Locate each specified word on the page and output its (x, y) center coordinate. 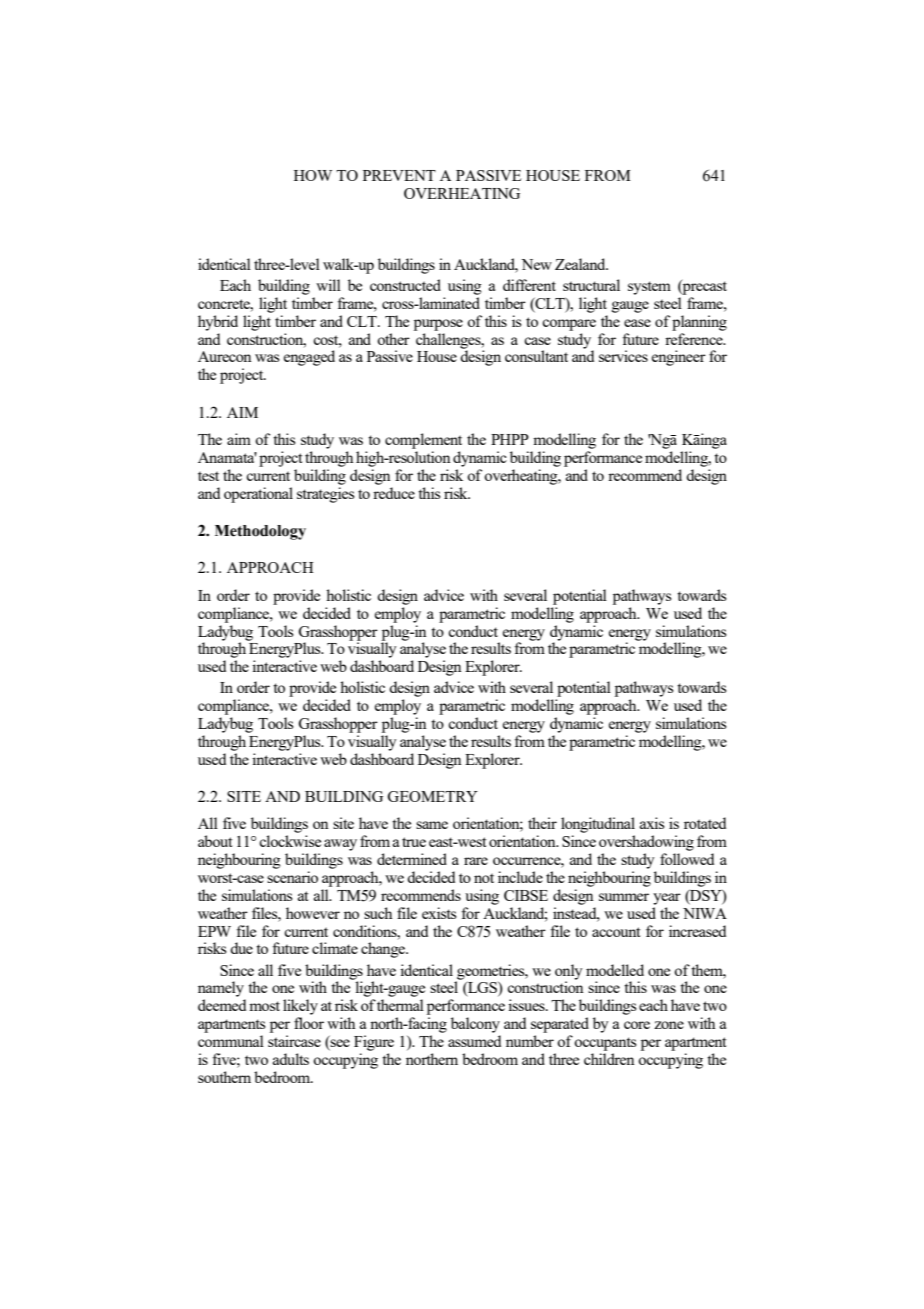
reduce (394, 493)
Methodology (260, 532)
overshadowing (646, 843)
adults (291, 1059)
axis (652, 823)
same (432, 825)
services (623, 356)
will (328, 285)
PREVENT (399, 175)
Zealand (581, 264)
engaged (309, 358)
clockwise (290, 841)
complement (423, 441)
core (637, 1025)
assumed (474, 1041)
